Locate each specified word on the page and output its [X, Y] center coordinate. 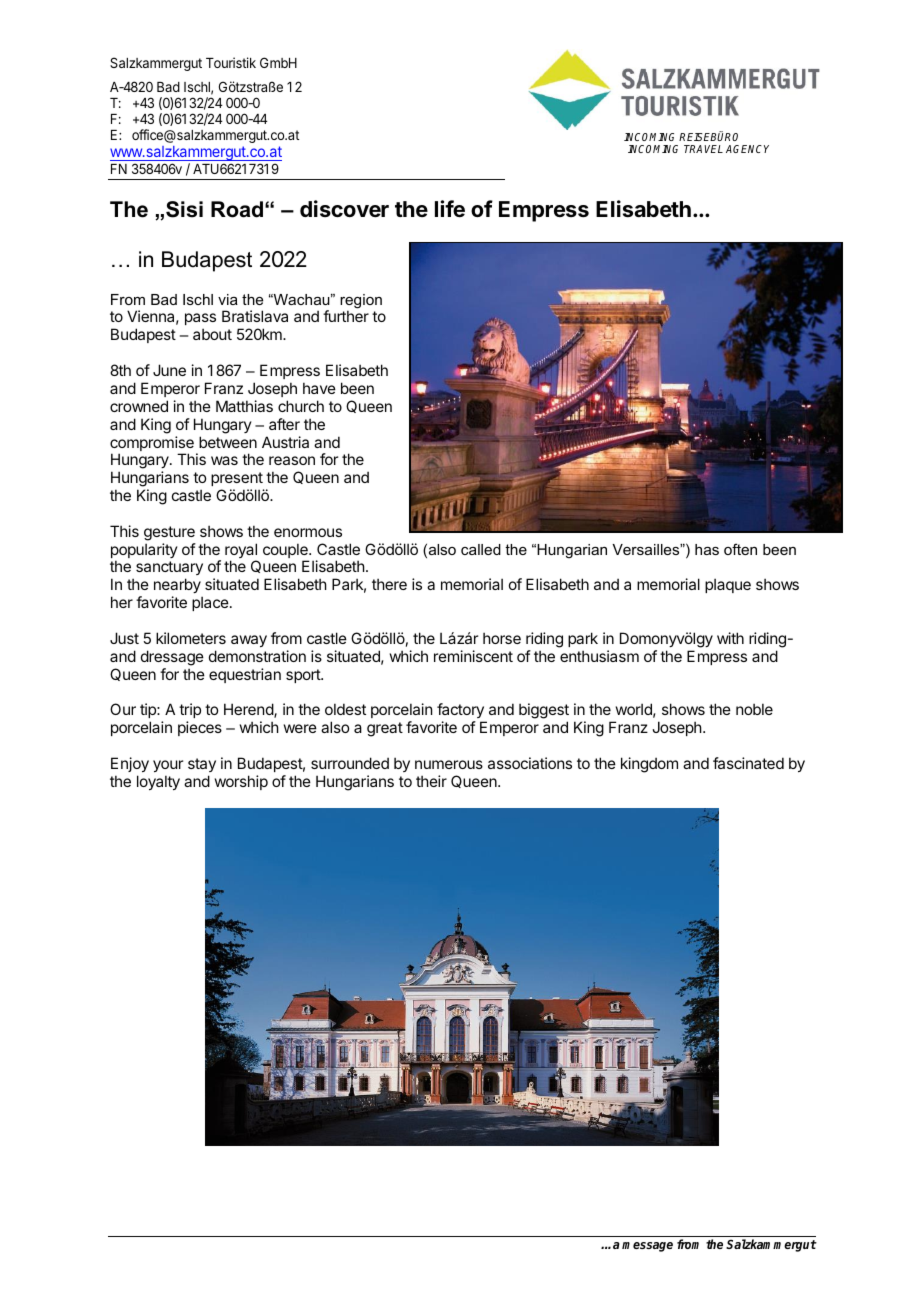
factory [461, 712]
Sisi [184, 209]
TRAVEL [703, 149]
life [450, 209]
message [647, 1247]
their [431, 781]
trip [190, 712]
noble [754, 709]
